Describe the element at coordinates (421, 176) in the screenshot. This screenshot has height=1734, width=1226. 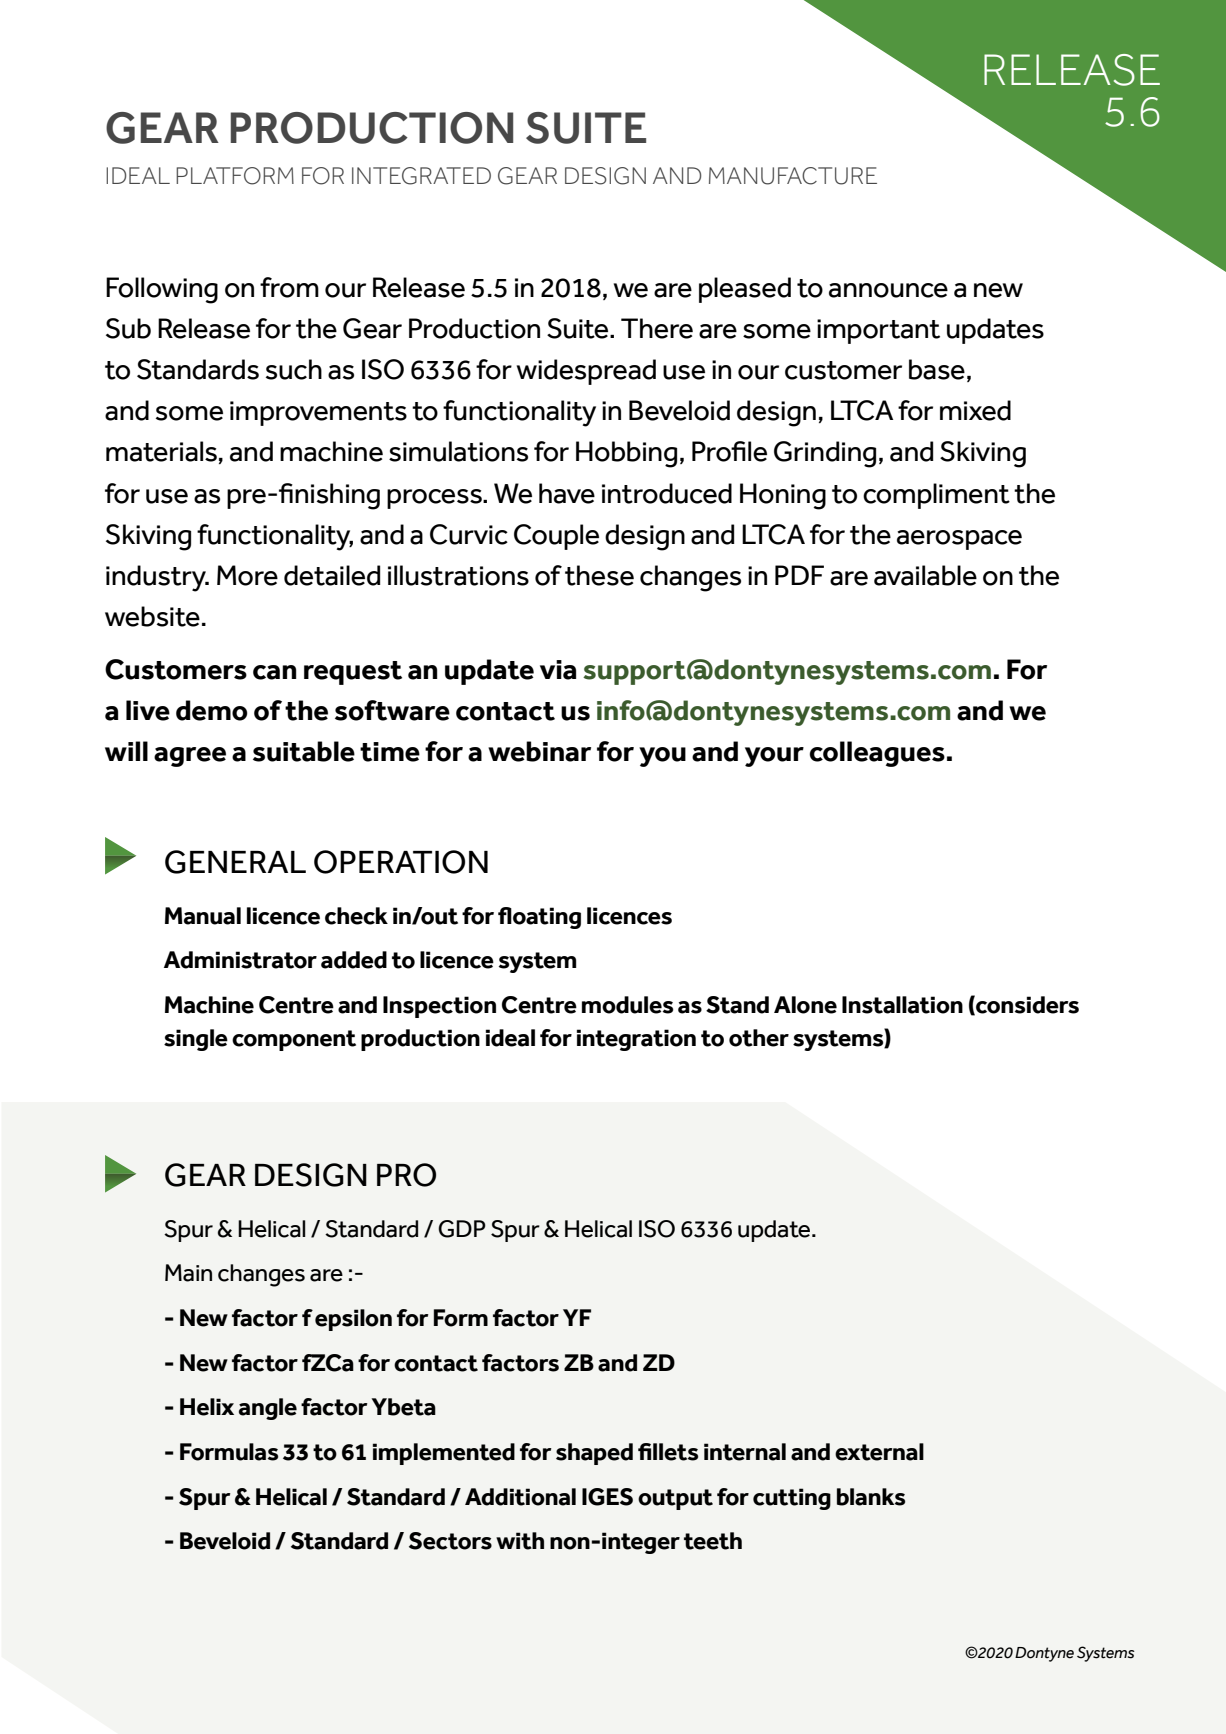
I see `INTEGRATED` at that location.
